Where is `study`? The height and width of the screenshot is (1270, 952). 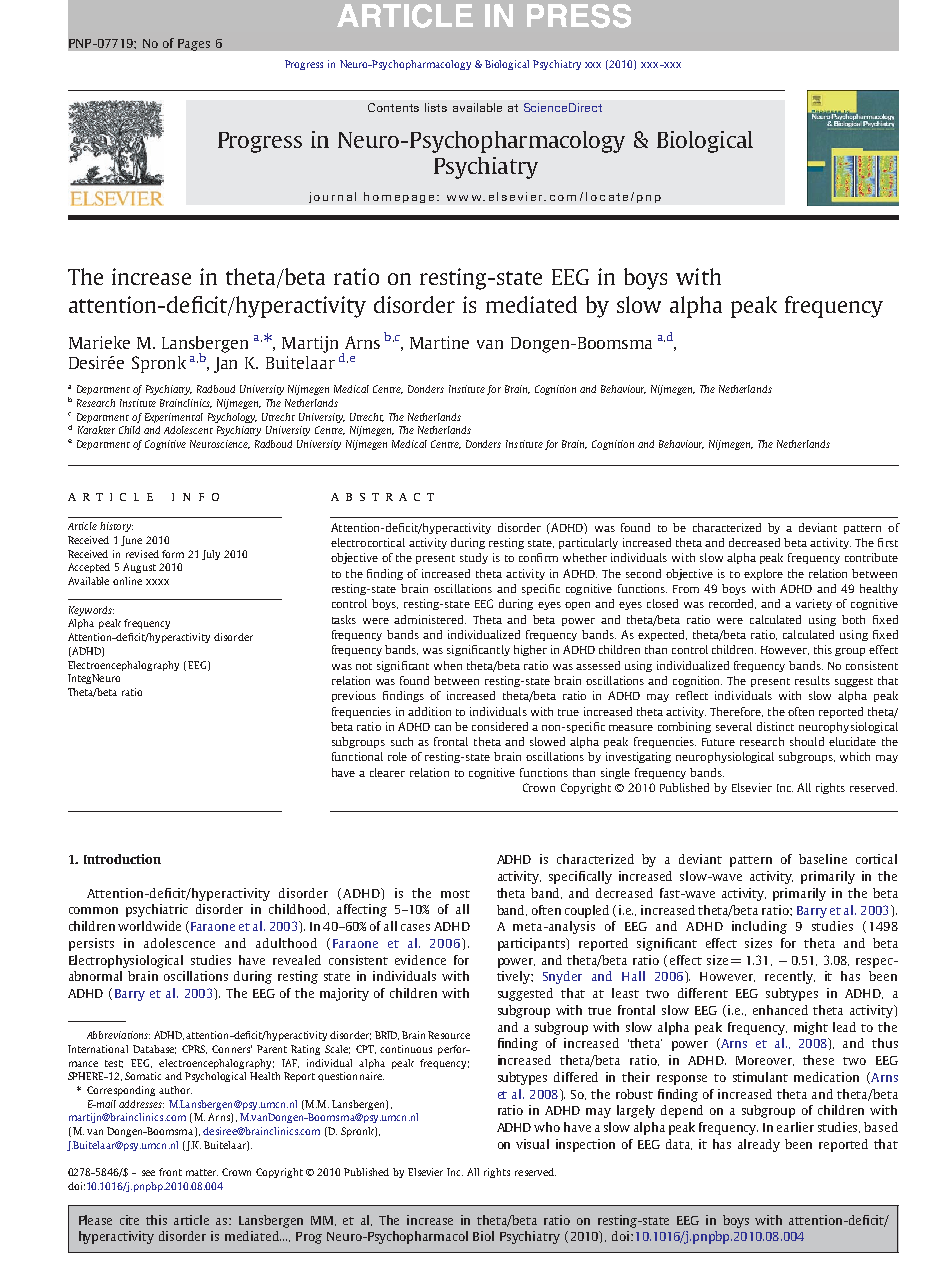 study is located at coordinates (474, 558).
